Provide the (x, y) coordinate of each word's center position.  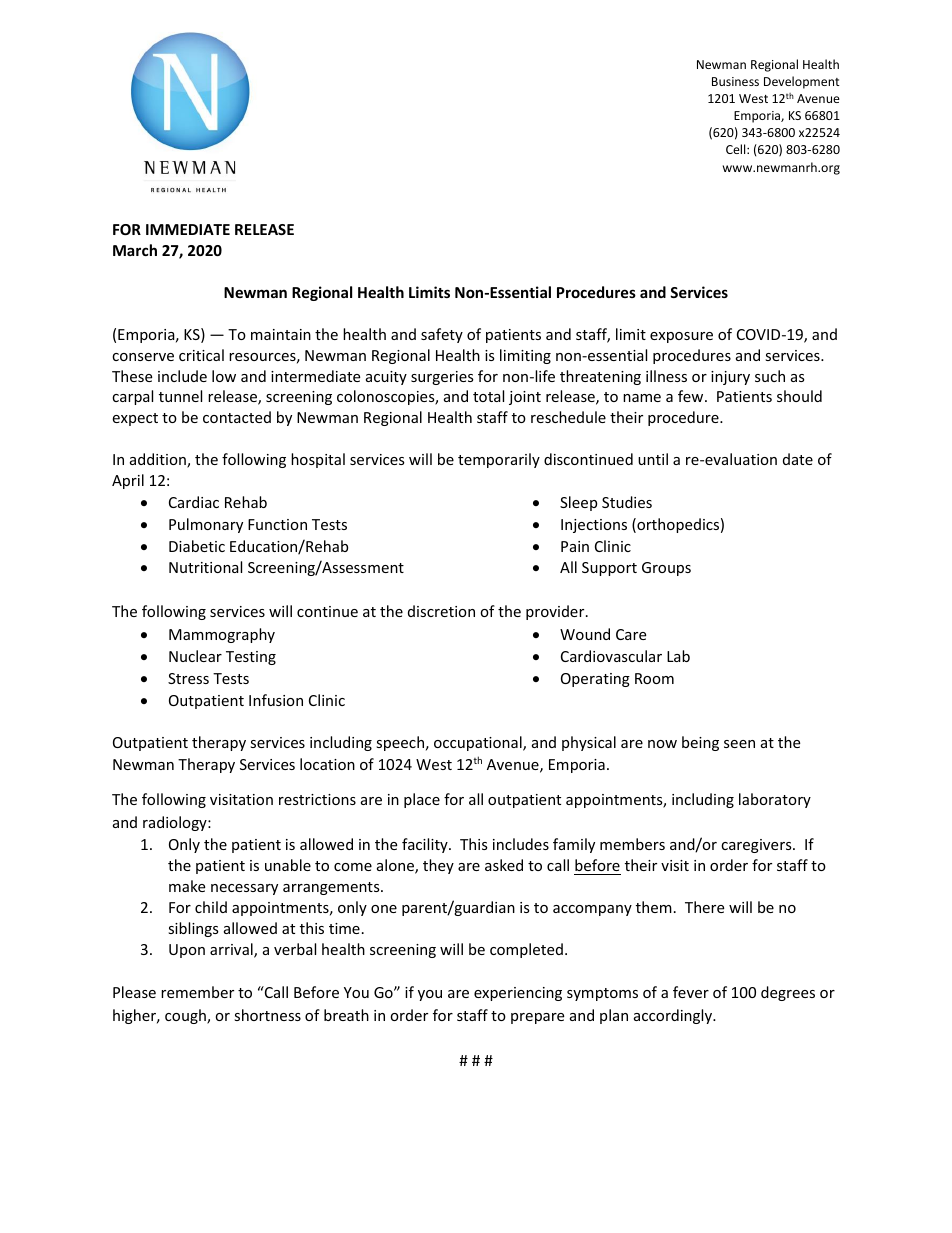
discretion (441, 611)
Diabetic (197, 546)
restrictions (317, 799)
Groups (666, 569)
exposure (681, 337)
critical (201, 355)
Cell (737, 149)
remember (197, 992)
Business (735, 81)
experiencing (518, 994)
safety (442, 335)
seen (739, 744)
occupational (479, 743)
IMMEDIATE (188, 229)
